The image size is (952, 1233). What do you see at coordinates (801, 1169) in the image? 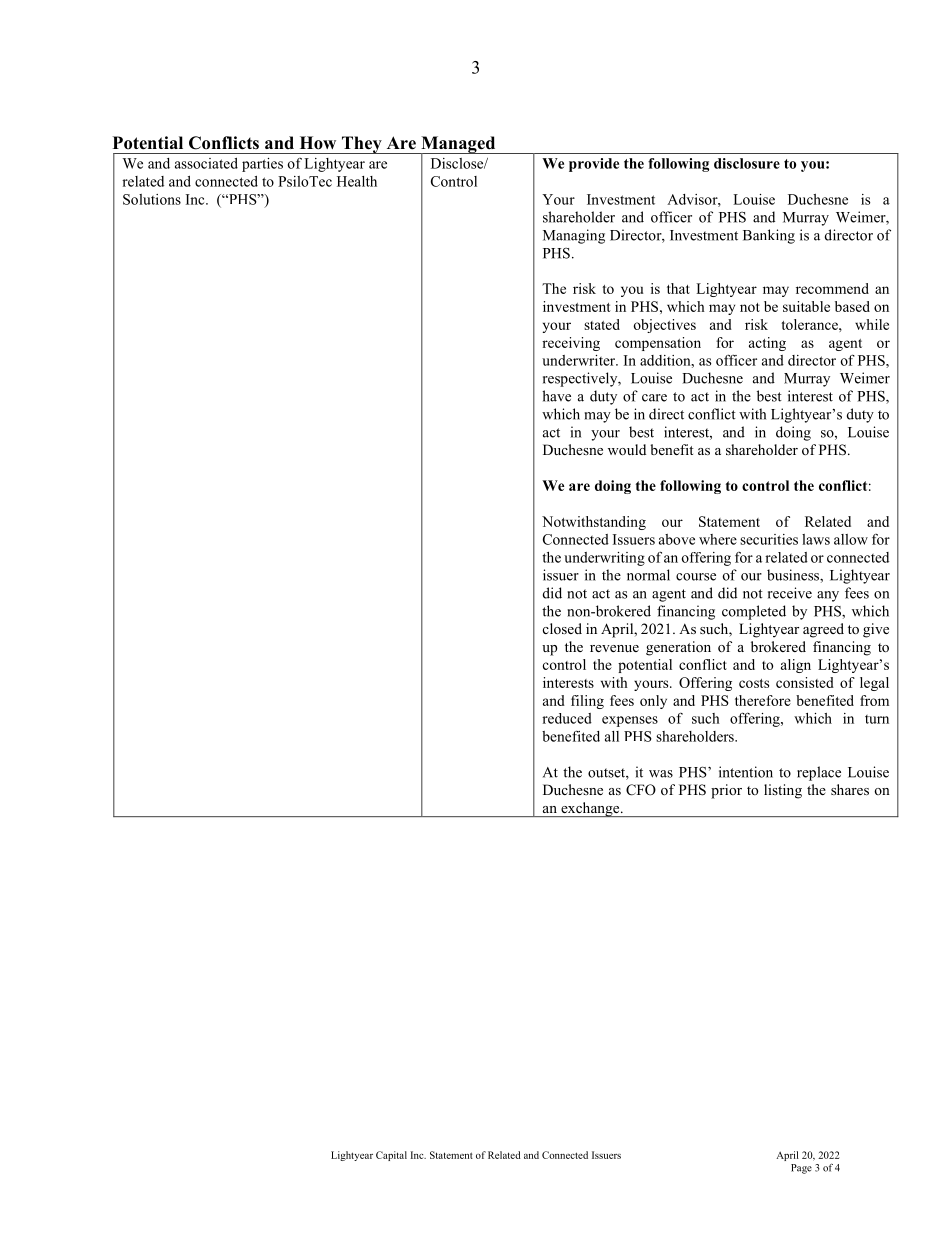
I see `Page` at bounding box center [801, 1169].
